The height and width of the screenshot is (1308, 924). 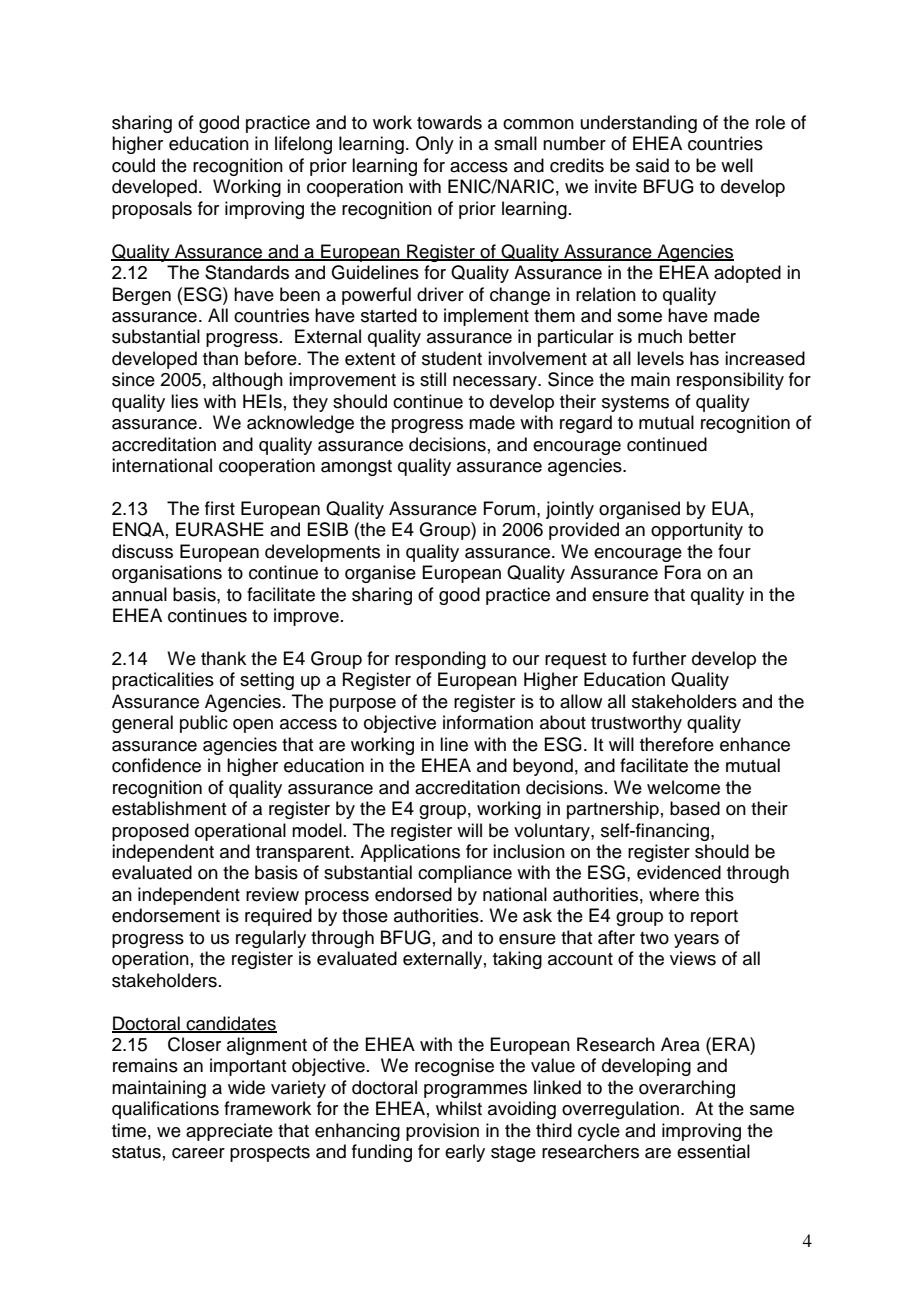 What do you see at coordinates (433, 379) in the screenshot?
I see `still` at bounding box center [433, 379].
